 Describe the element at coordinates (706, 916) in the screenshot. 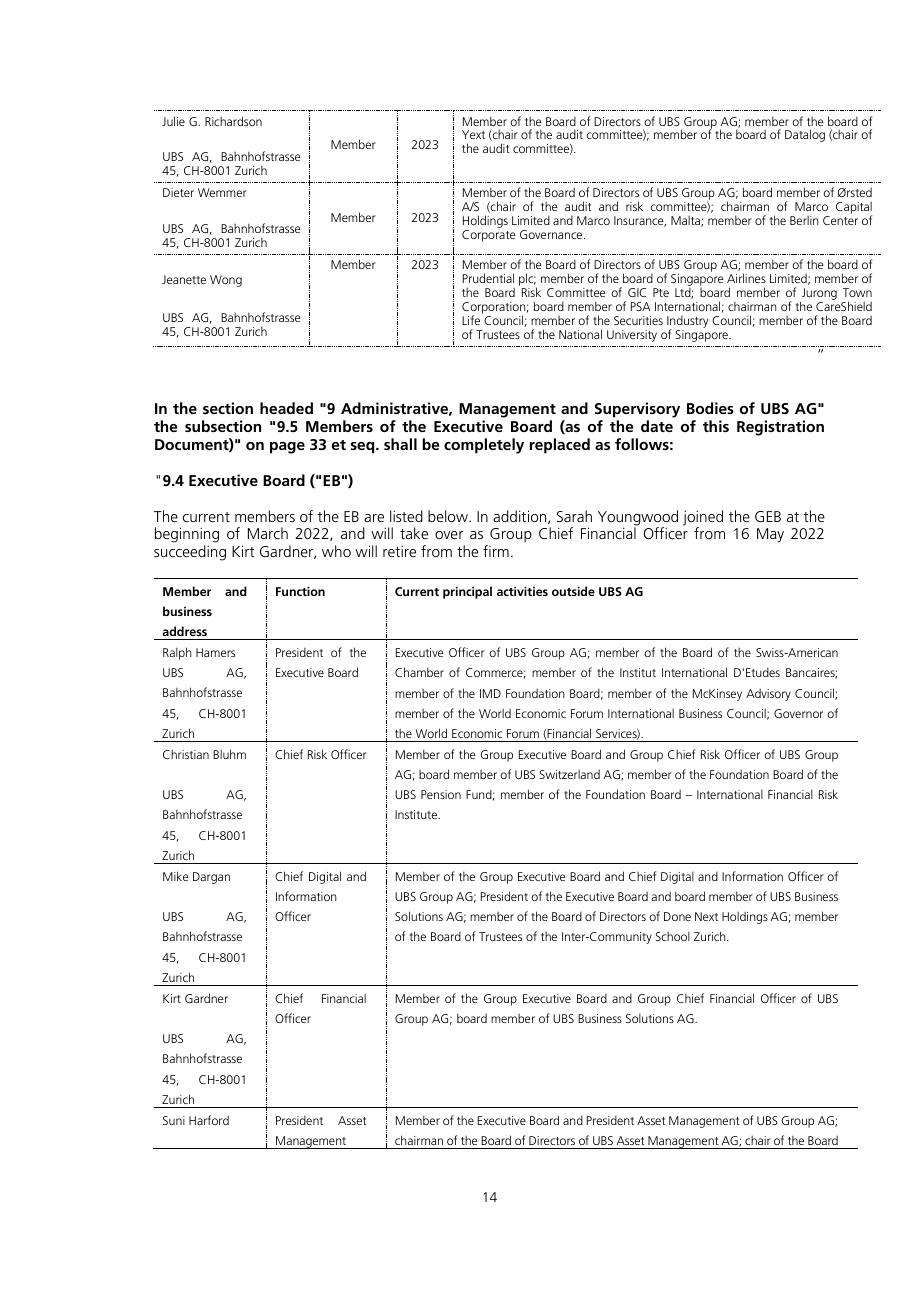

I see `Next` at that location.
